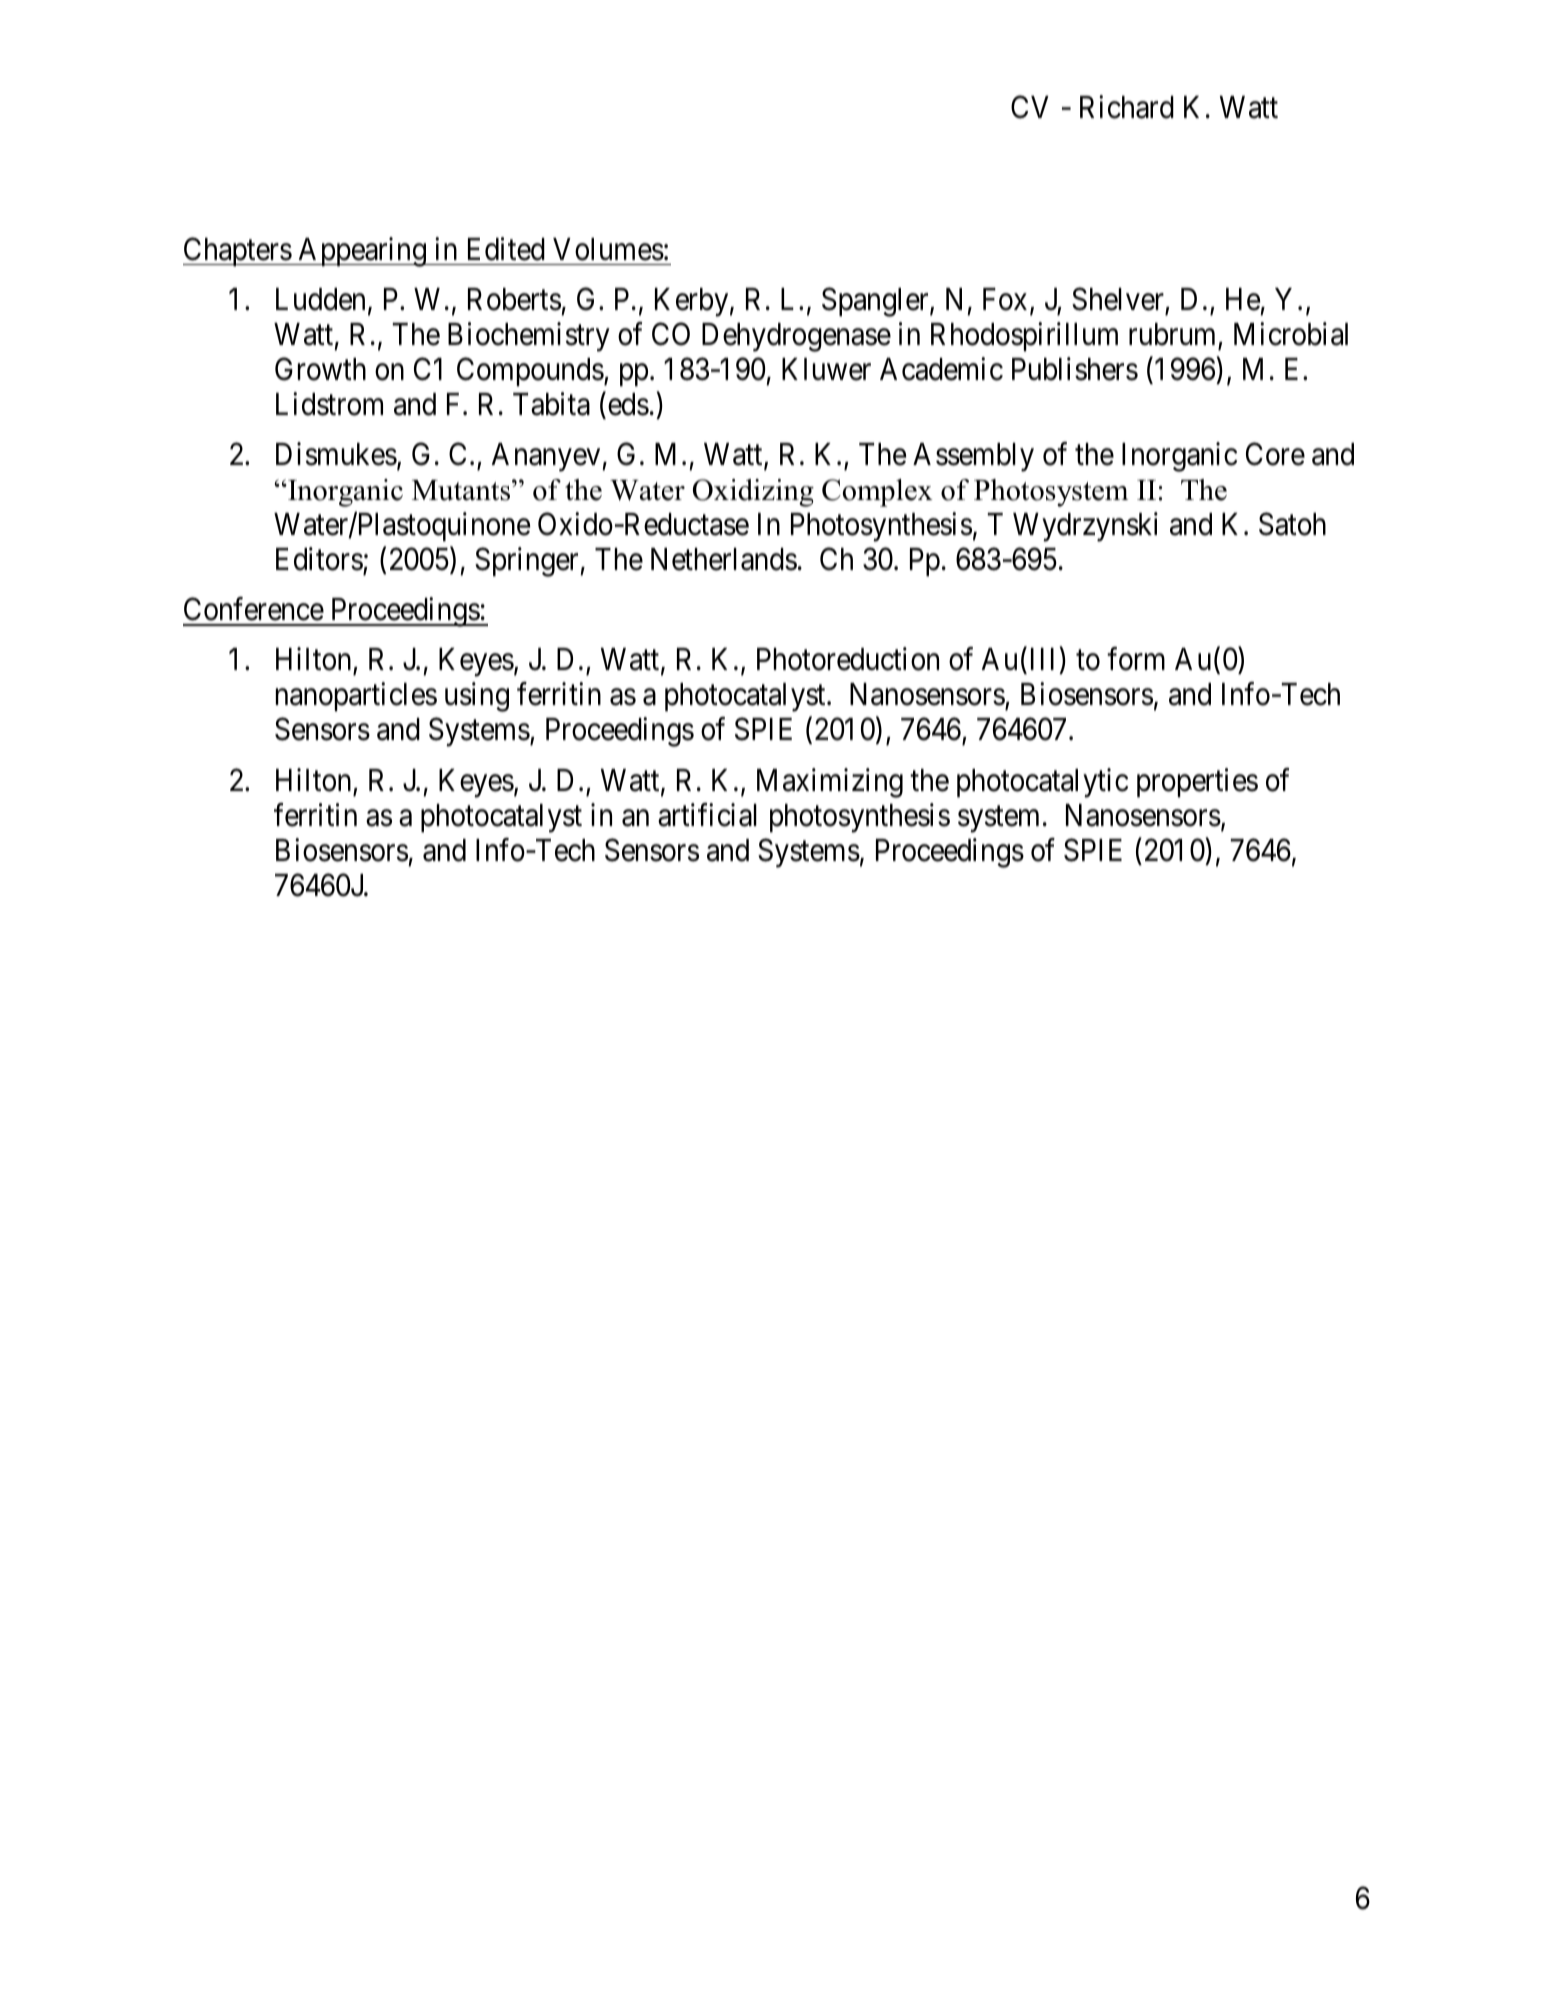 The height and width of the page is (2008, 1552). I want to click on using, so click(477, 697).
